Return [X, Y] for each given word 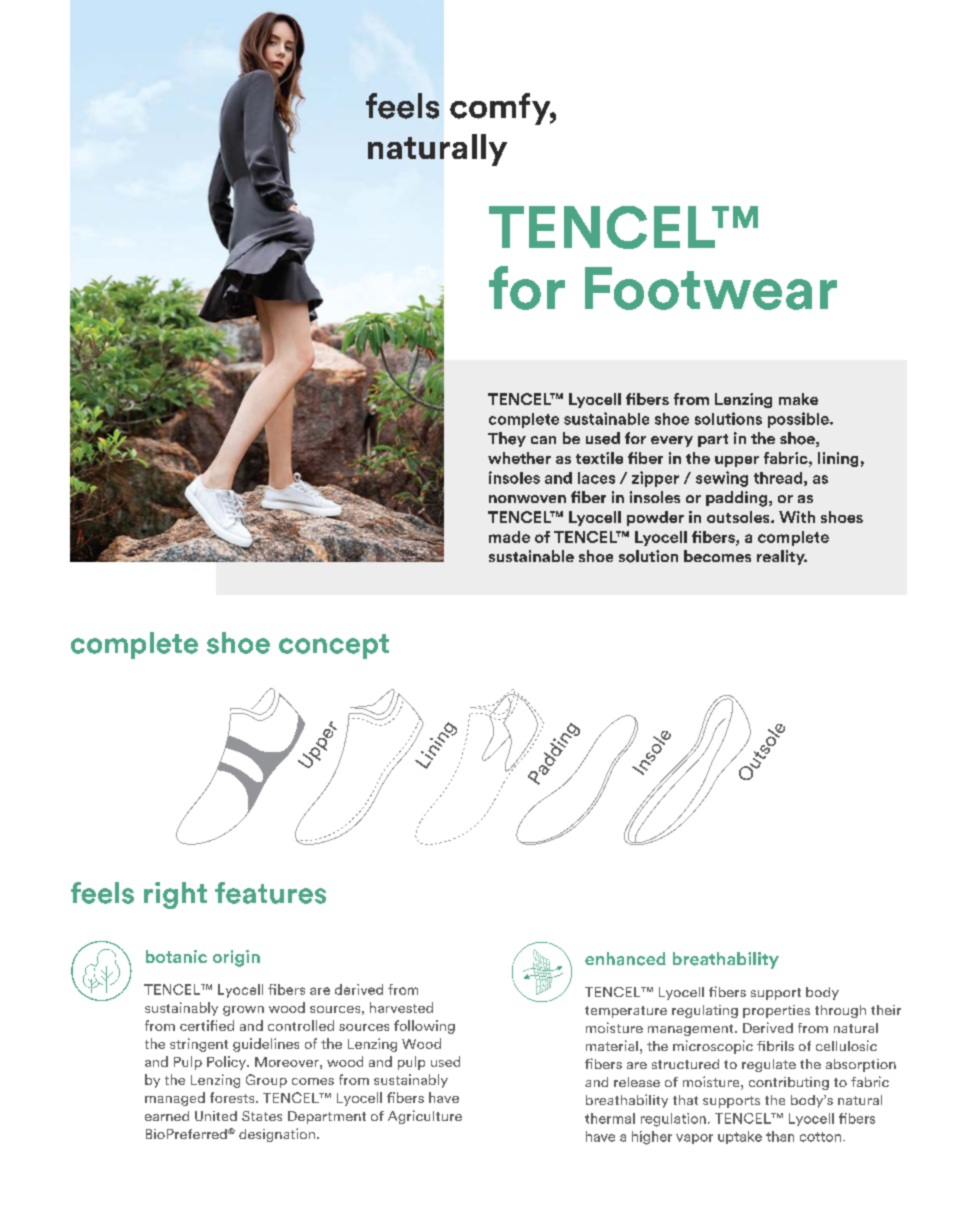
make [798, 399]
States [262, 1116]
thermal [610, 1118]
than [780, 1136]
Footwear [711, 288]
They [507, 439]
